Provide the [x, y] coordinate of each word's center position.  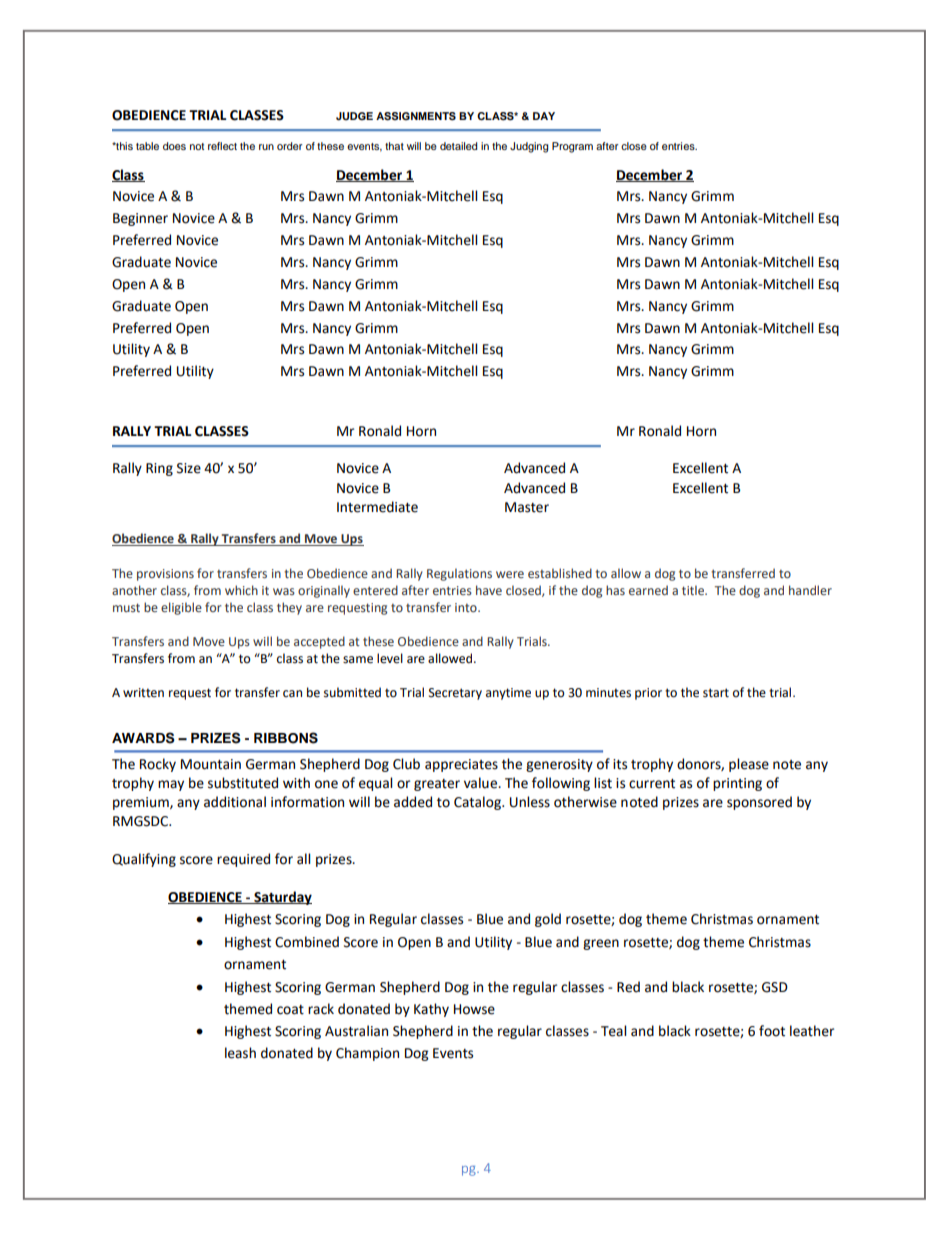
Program [572, 147]
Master [527, 507]
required [243, 860]
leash [240, 1053]
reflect [222, 146]
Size [189, 468]
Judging [529, 147]
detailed [458, 146]
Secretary [455, 694]
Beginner [140, 219]
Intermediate [377, 507]
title [694, 590]
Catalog [478, 803]
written [143, 693]
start [716, 693]
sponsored [759, 803]
